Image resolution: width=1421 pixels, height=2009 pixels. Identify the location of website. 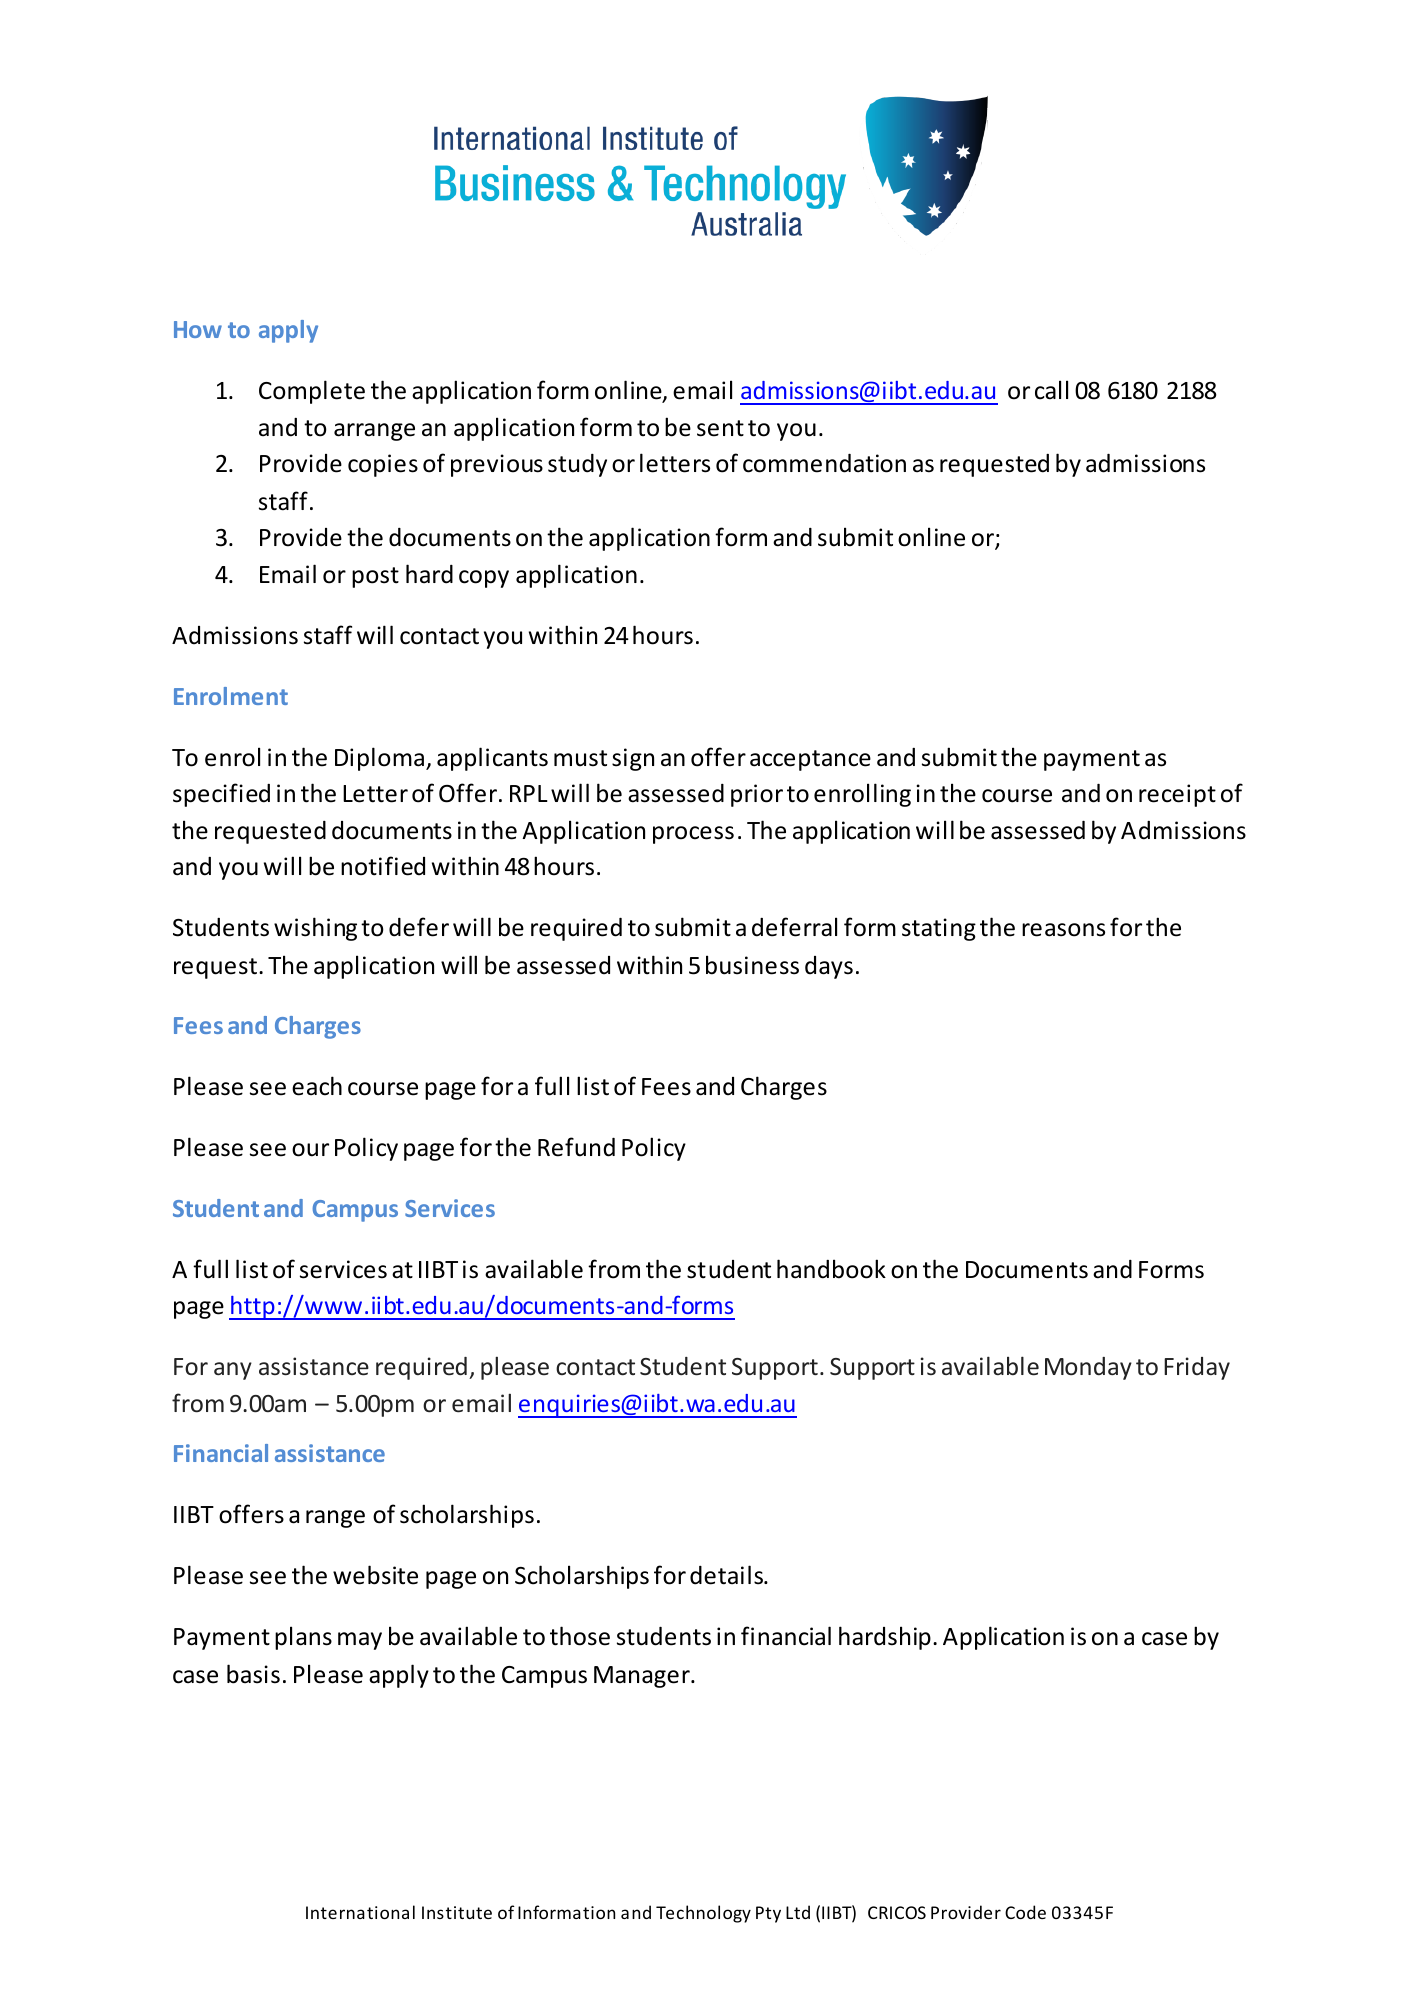
(375, 1575).
